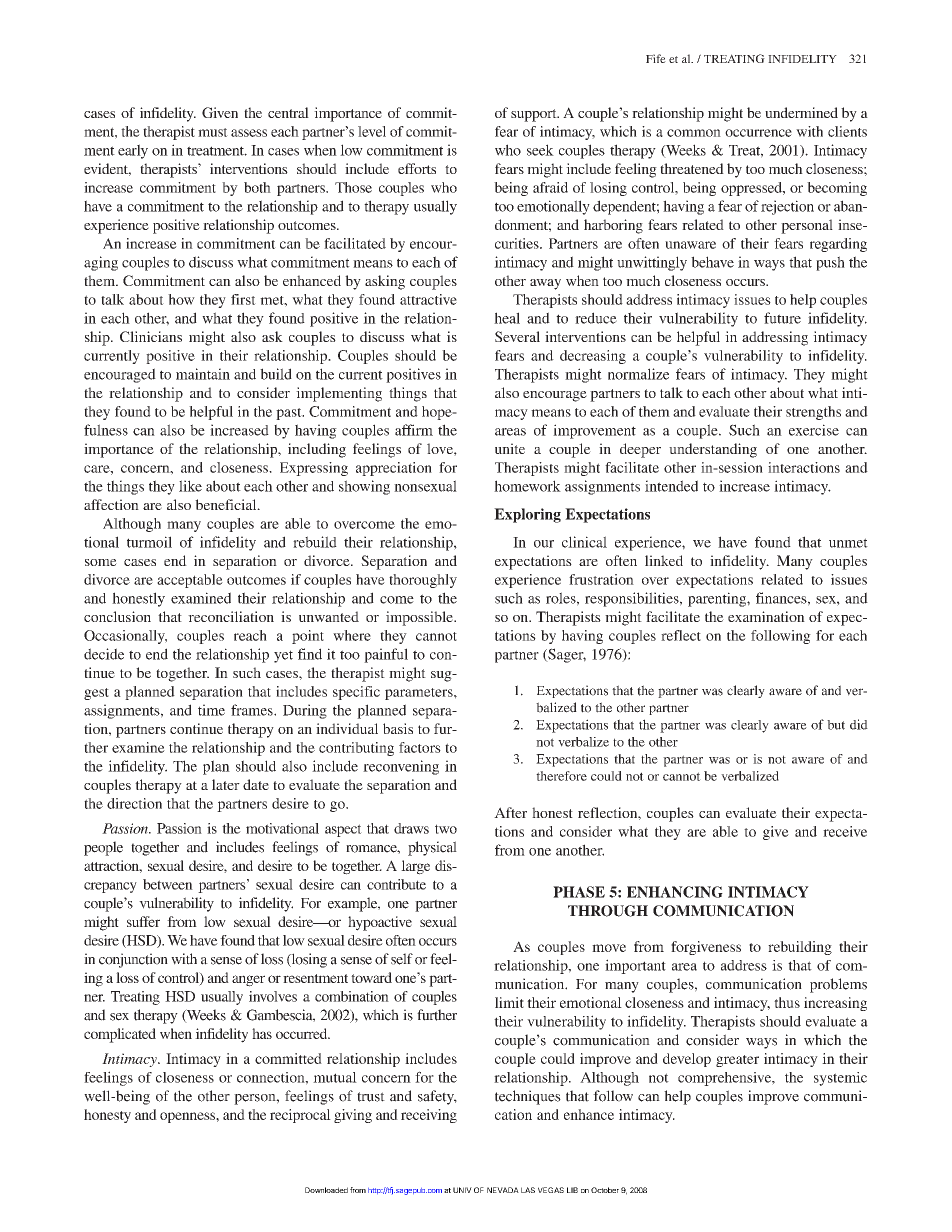 The image size is (952, 1232). Describe the element at coordinates (814, 430) in the screenshot. I see `exercise` at that location.
